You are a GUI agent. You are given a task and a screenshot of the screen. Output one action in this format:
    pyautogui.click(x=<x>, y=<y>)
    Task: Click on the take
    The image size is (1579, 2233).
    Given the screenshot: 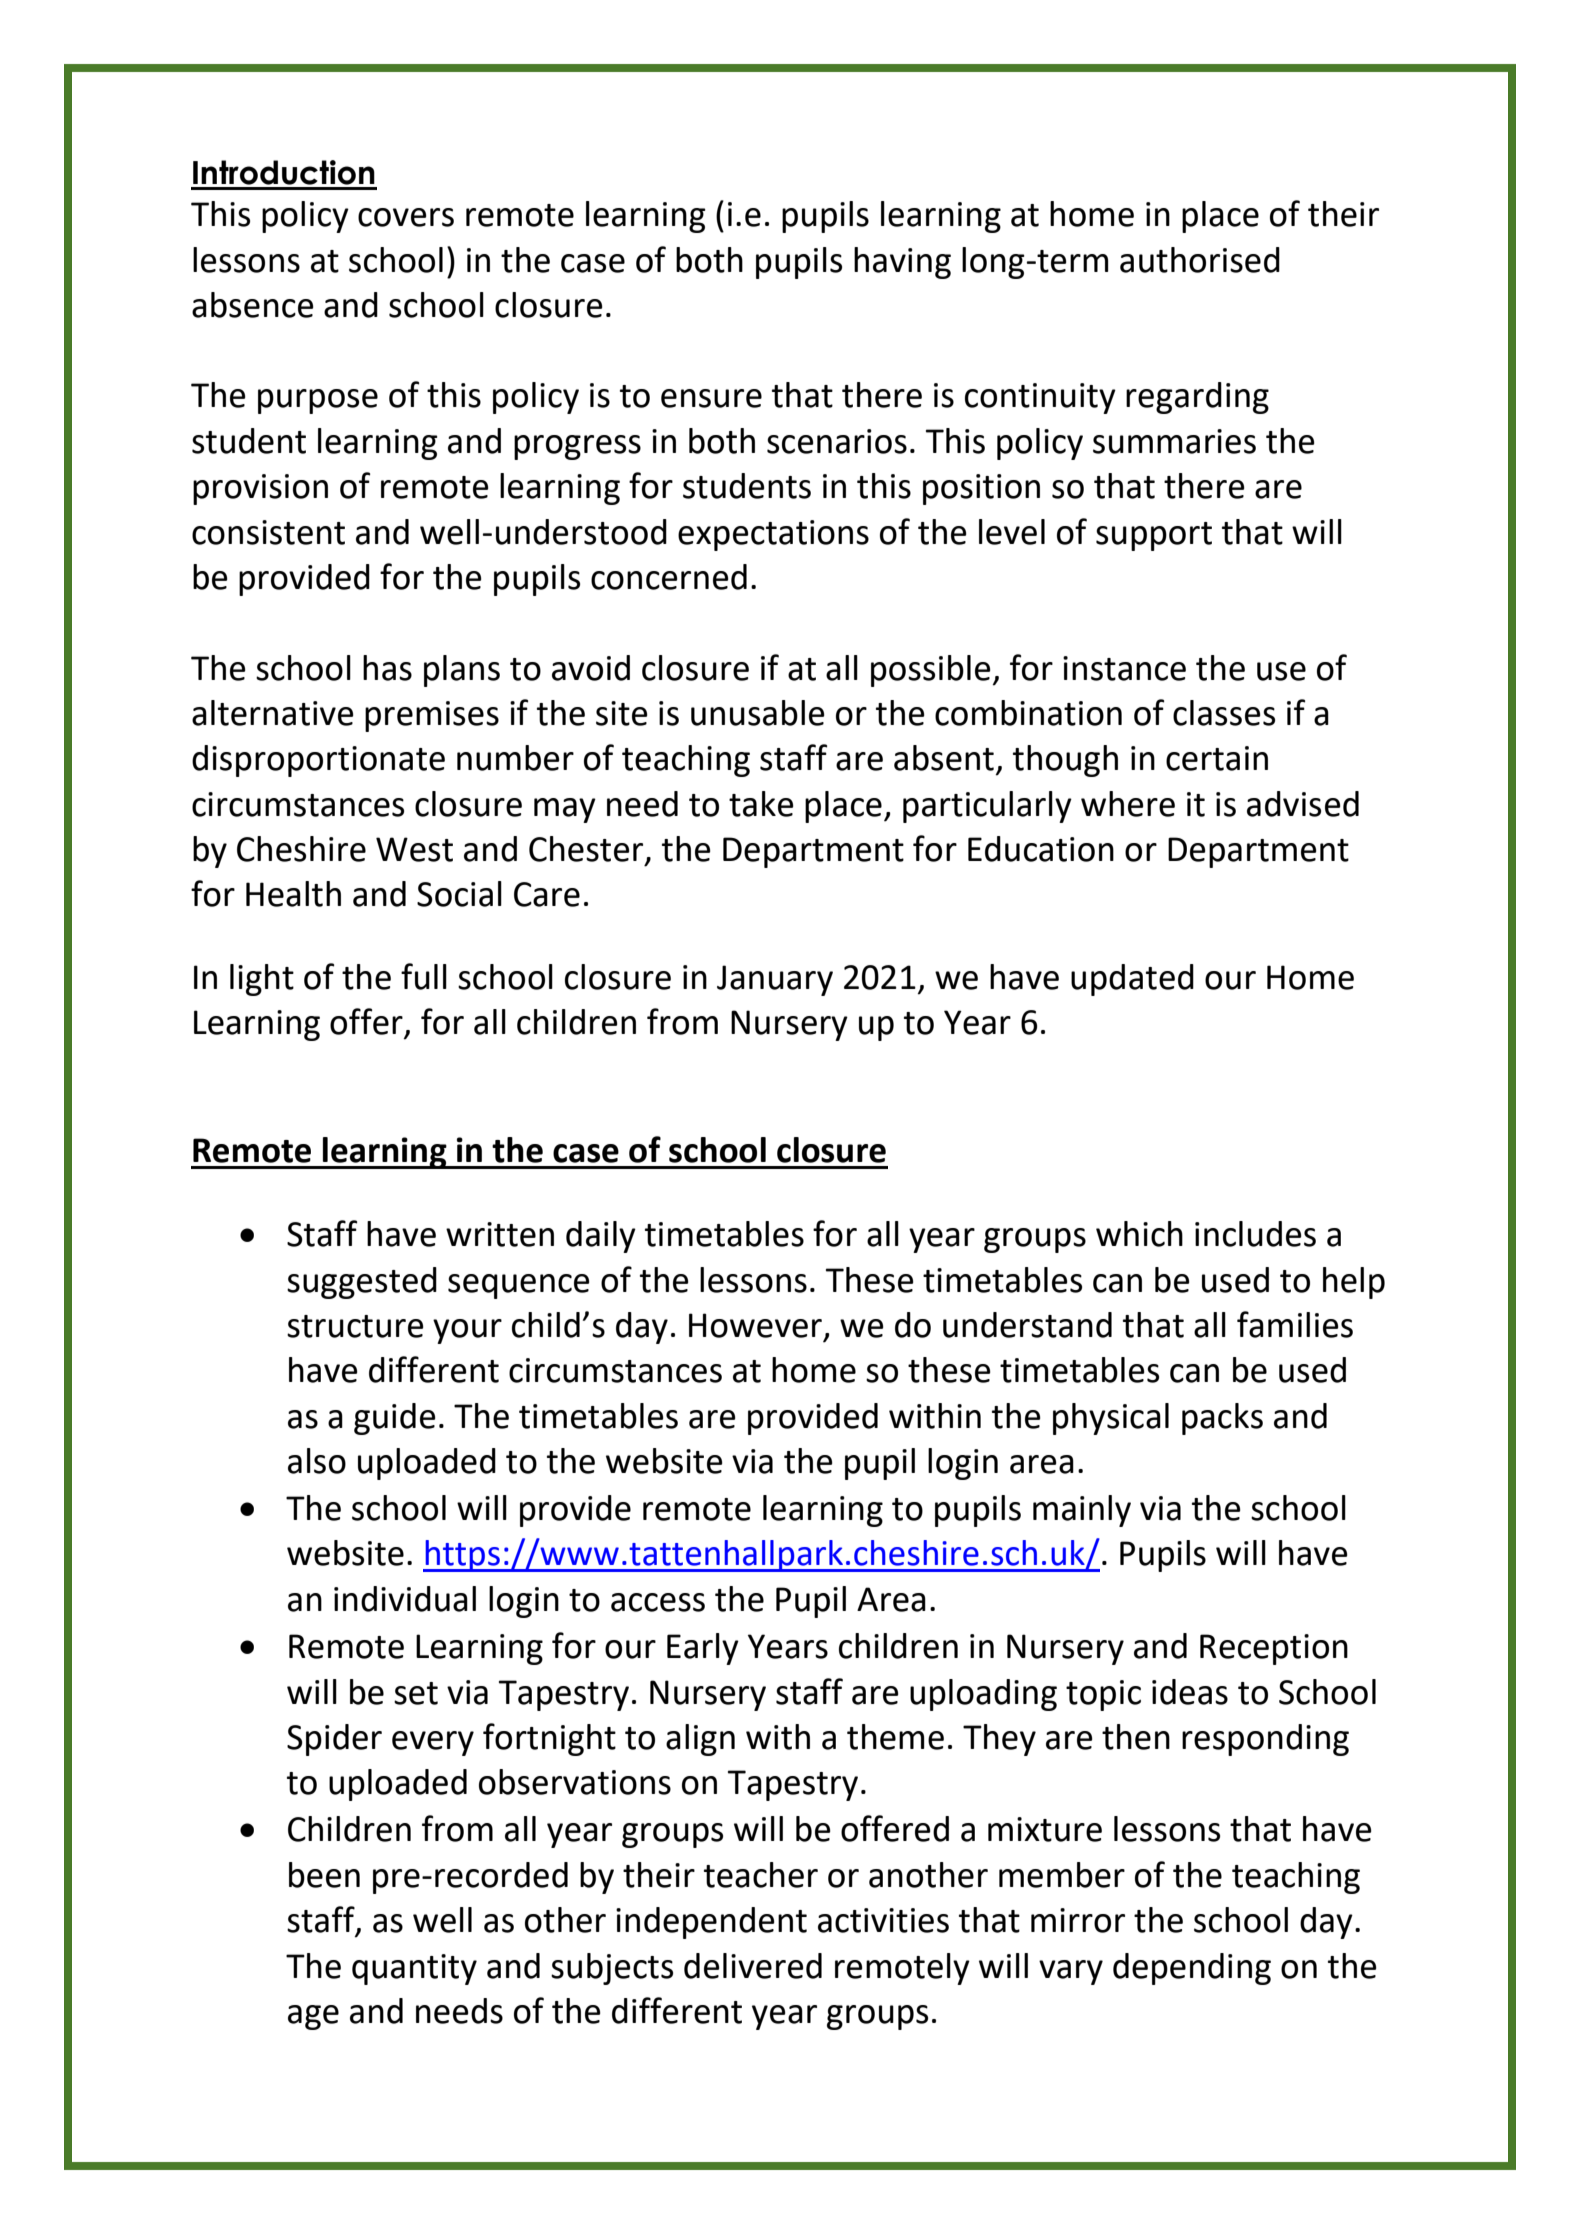 What is the action you would take?
    pyautogui.click(x=761, y=804)
